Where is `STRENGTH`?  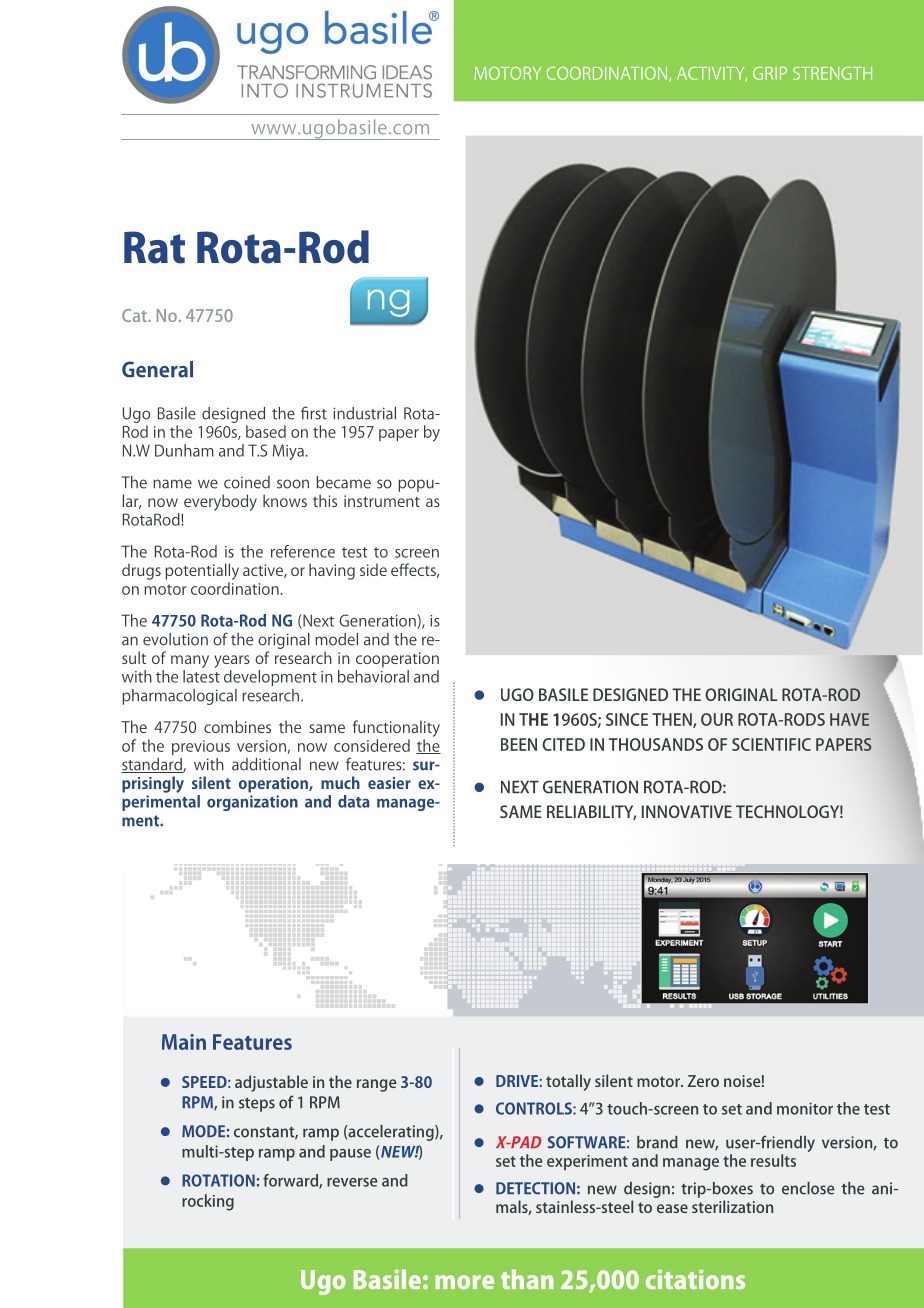 STRENGTH is located at coordinates (832, 73).
